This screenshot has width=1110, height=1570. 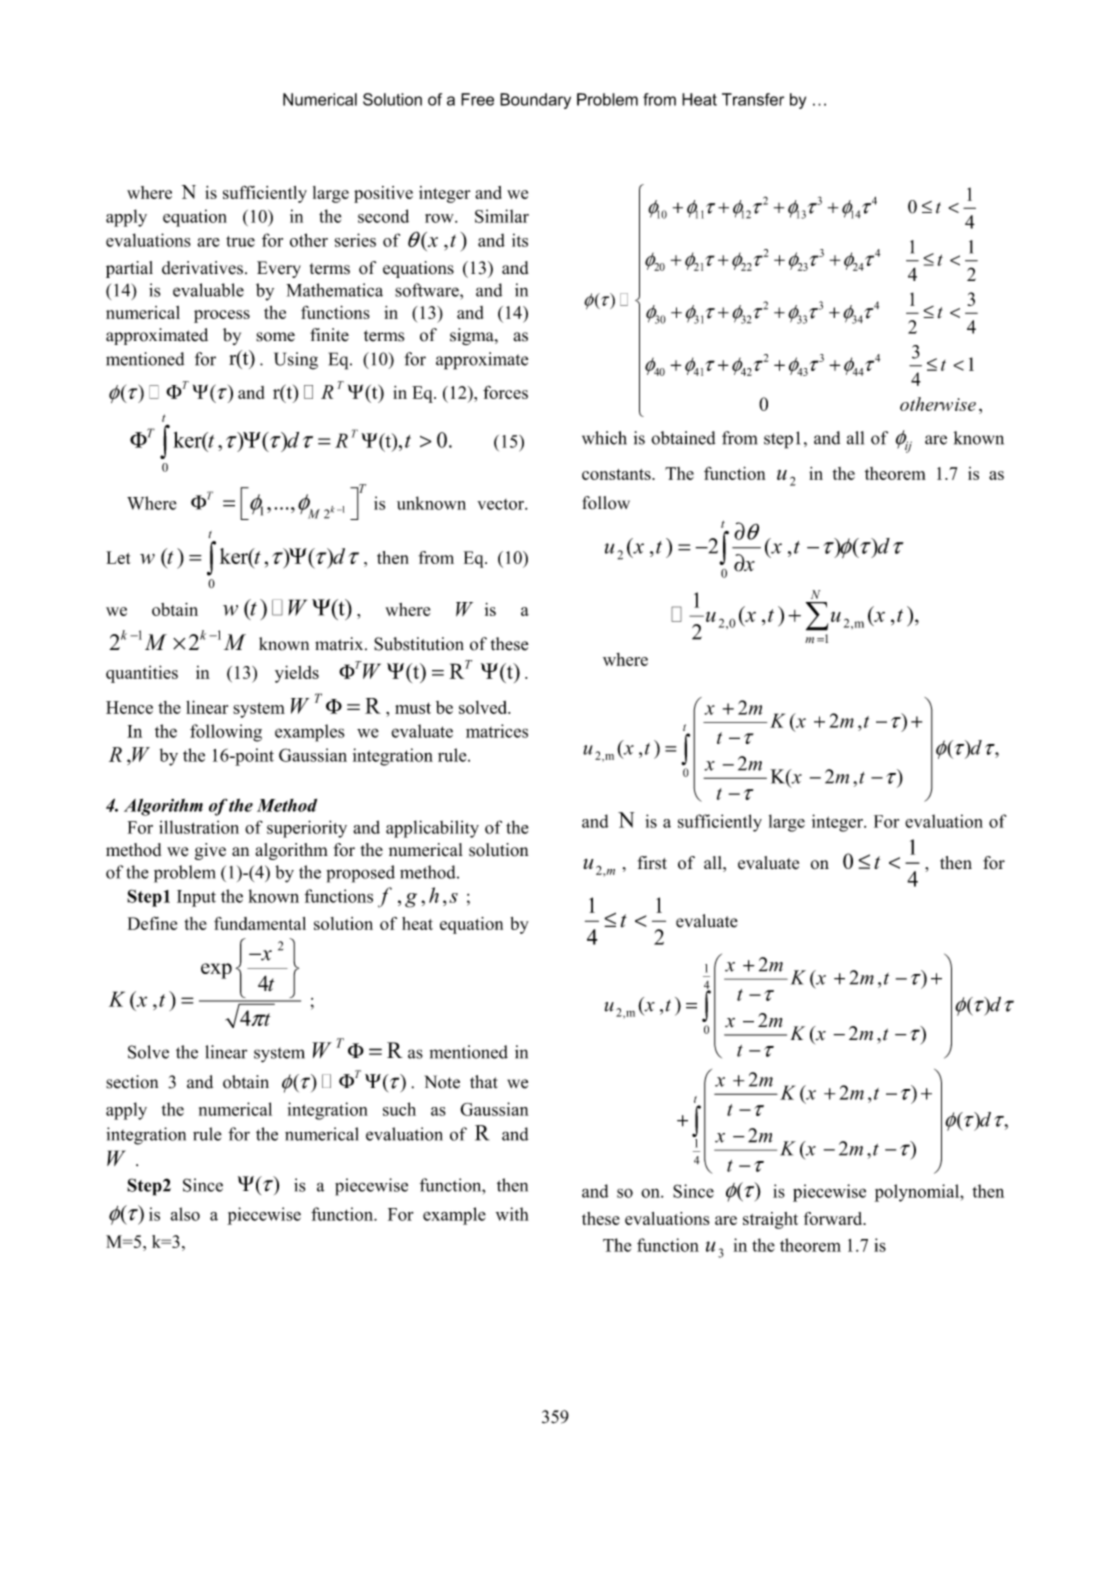 I want to click on true, so click(x=240, y=241).
